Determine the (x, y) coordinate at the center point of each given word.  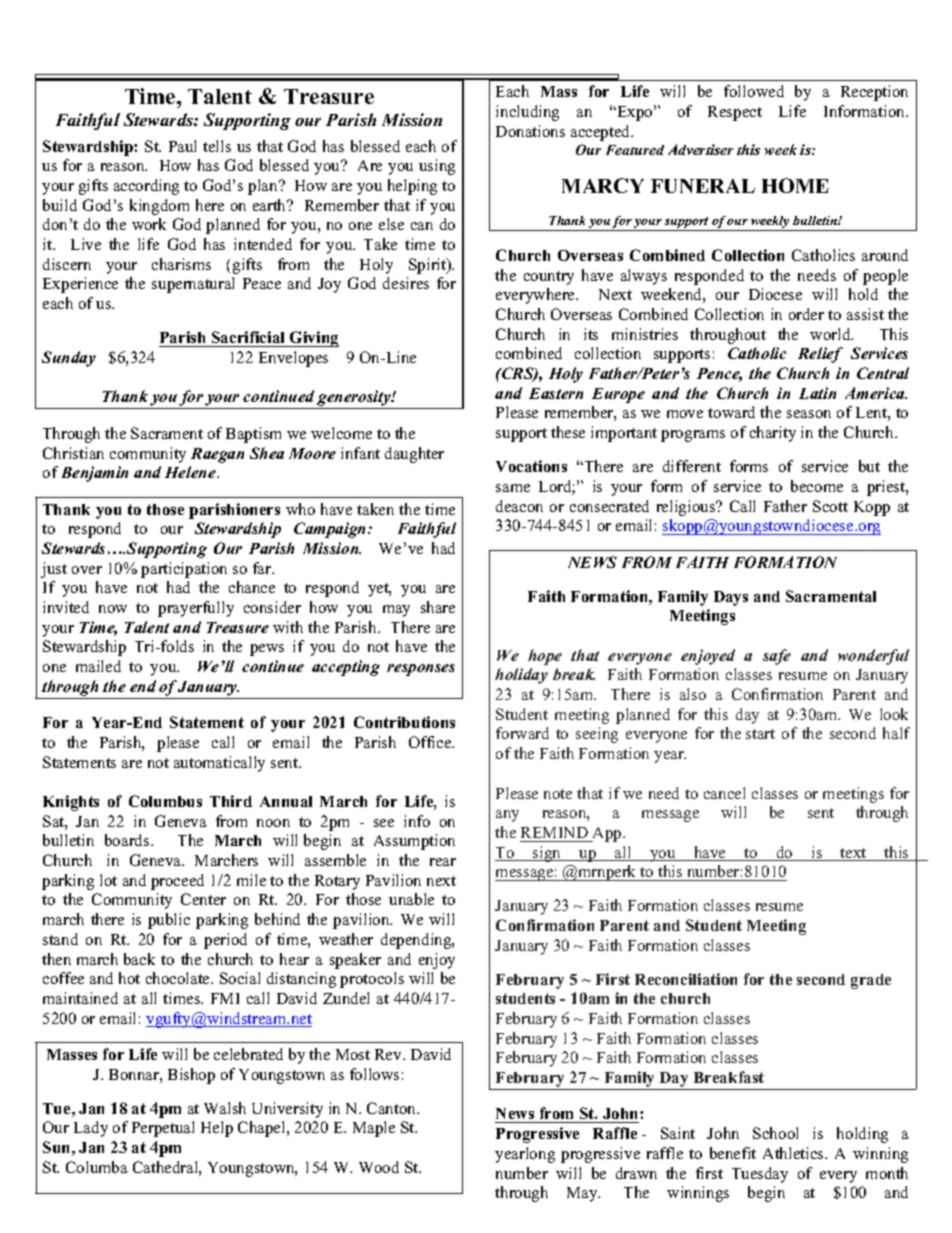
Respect (735, 113)
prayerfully (196, 609)
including (527, 113)
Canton (392, 1108)
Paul (182, 146)
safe (777, 657)
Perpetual (163, 1129)
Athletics (794, 1153)
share (438, 607)
